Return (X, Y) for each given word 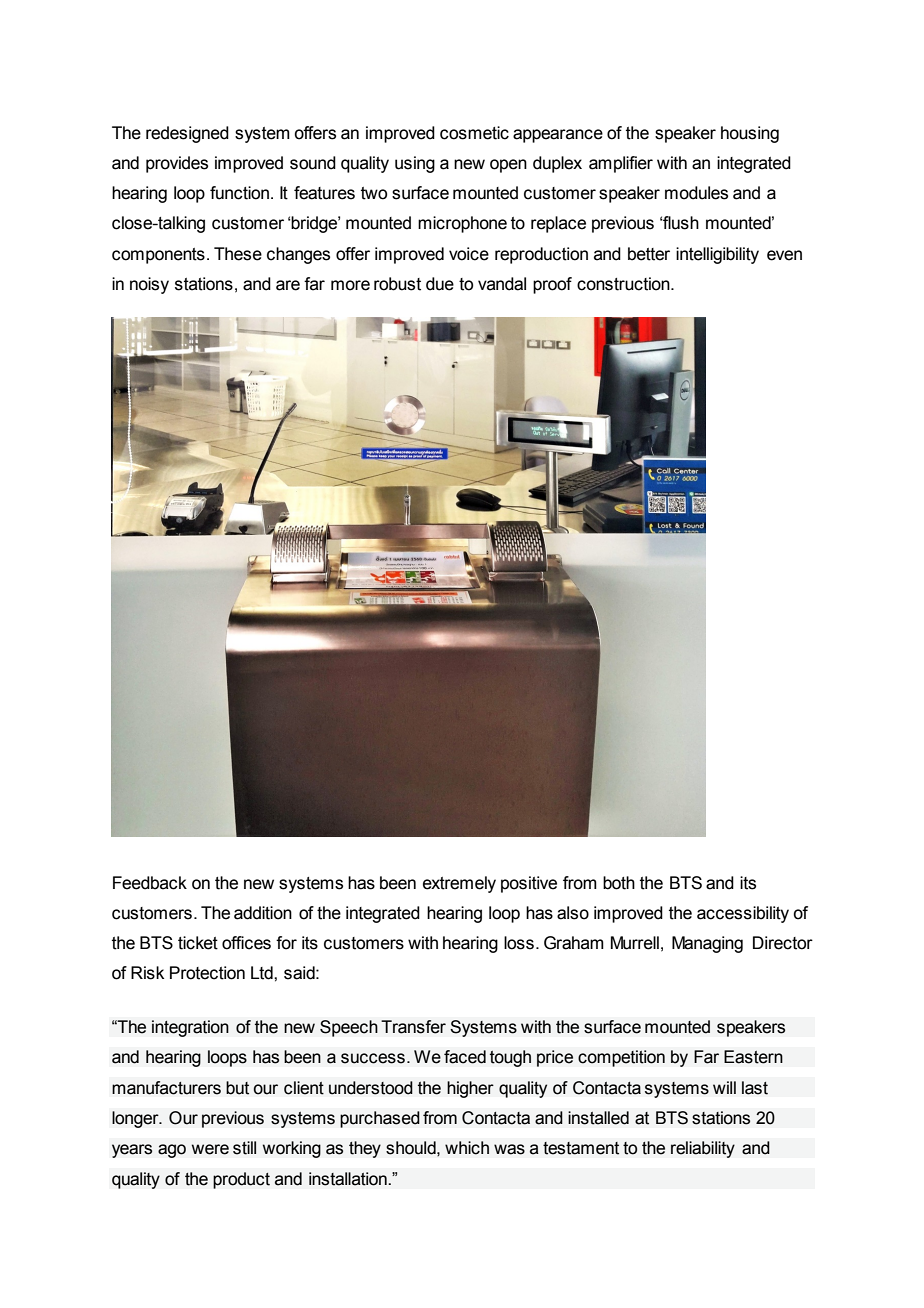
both (619, 883)
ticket (198, 943)
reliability (703, 1149)
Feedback (150, 883)
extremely (459, 884)
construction (624, 284)
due (440, 284)
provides (177, 164)
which (467, 1148)
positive (529, 884)
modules (696, 193)
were (210, 1149)
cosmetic (474, 133)
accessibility (743, 914)
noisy (149, 285)
